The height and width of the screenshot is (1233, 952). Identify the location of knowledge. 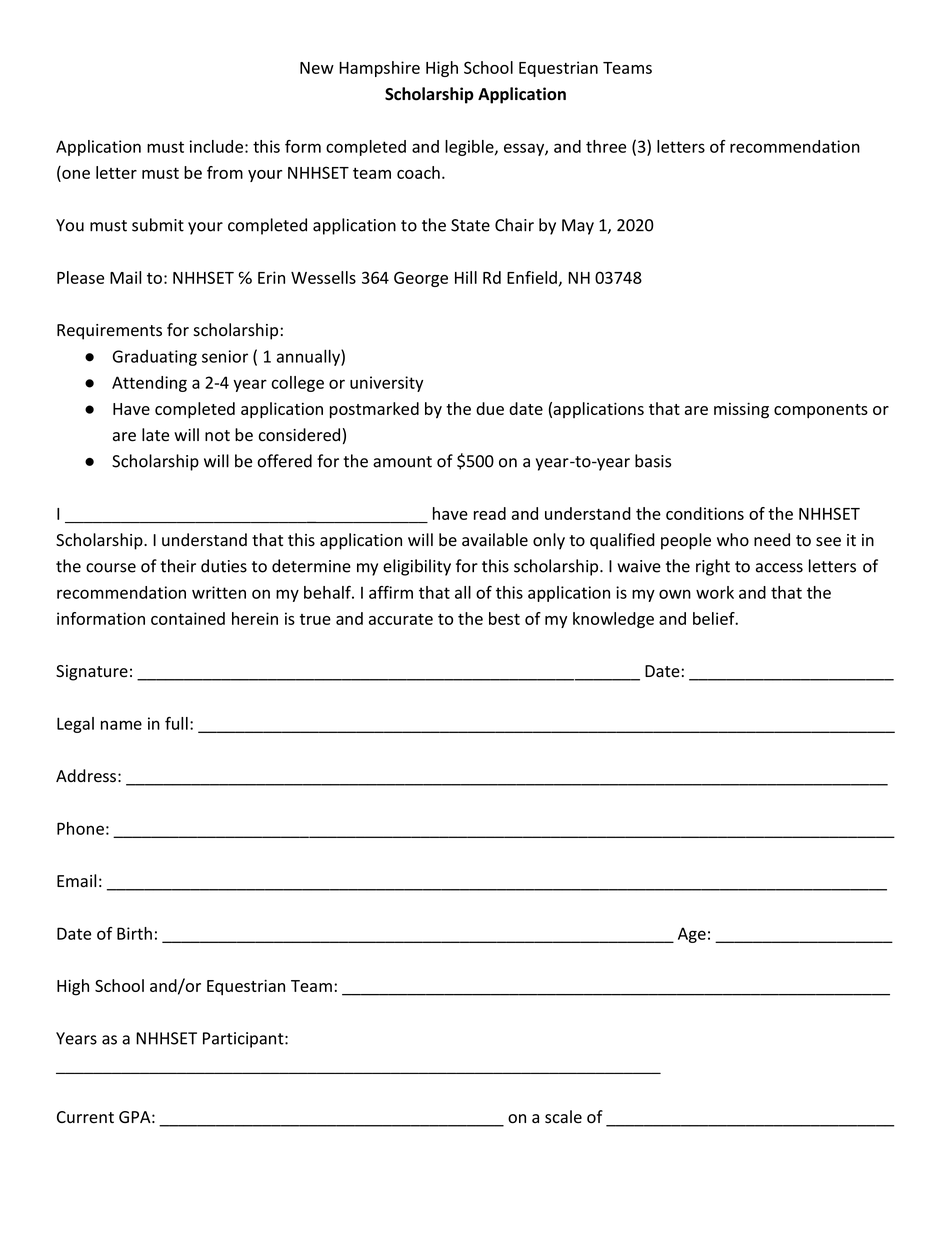
(613, 620).
